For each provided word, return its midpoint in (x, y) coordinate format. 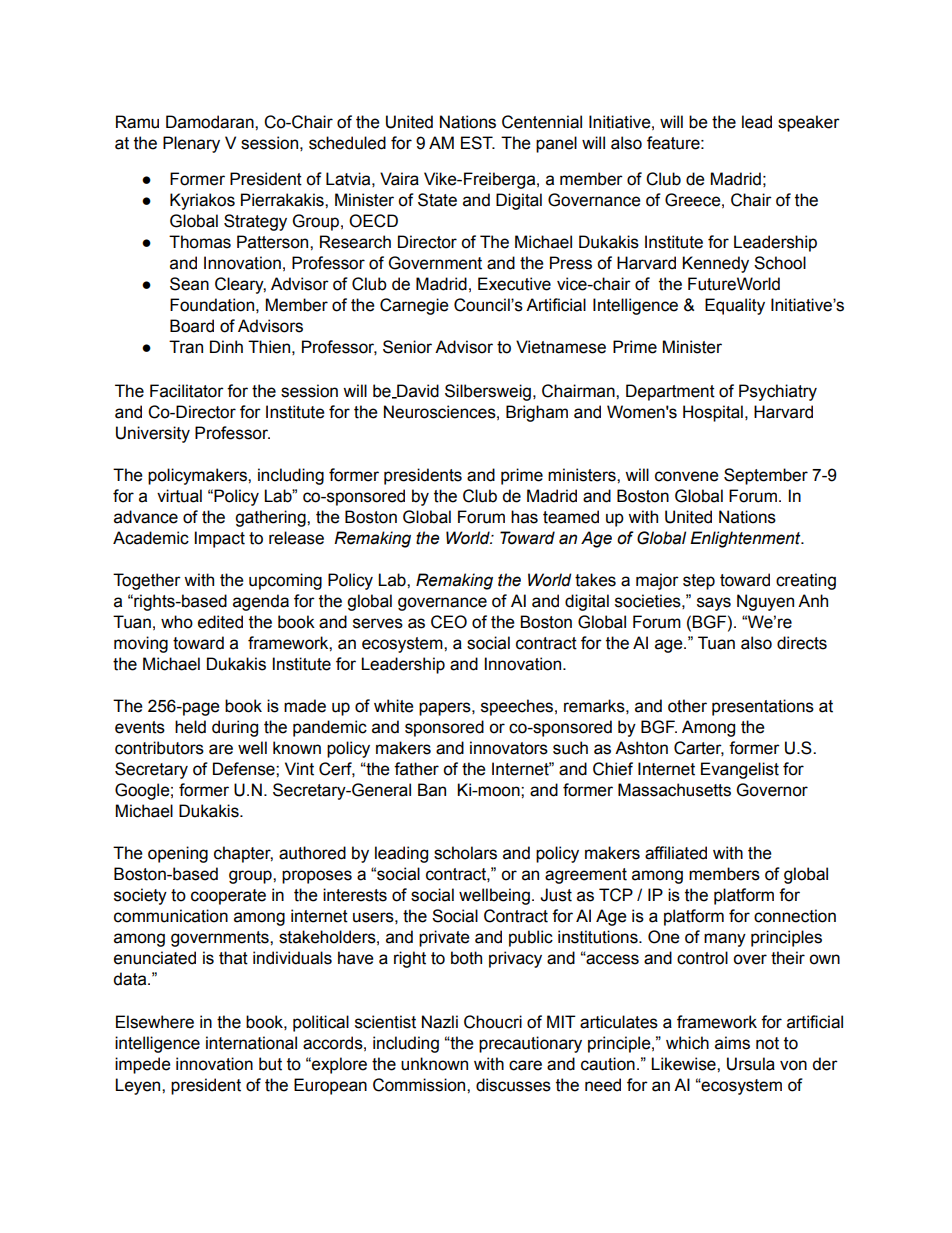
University (153, 434)
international (251, 1043)
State (437, 200)
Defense (245, 769)
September (766, 476)
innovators (509, 748)
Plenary (191, 144)
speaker (809, 123)
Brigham (537, 413)
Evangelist (740, 770)
